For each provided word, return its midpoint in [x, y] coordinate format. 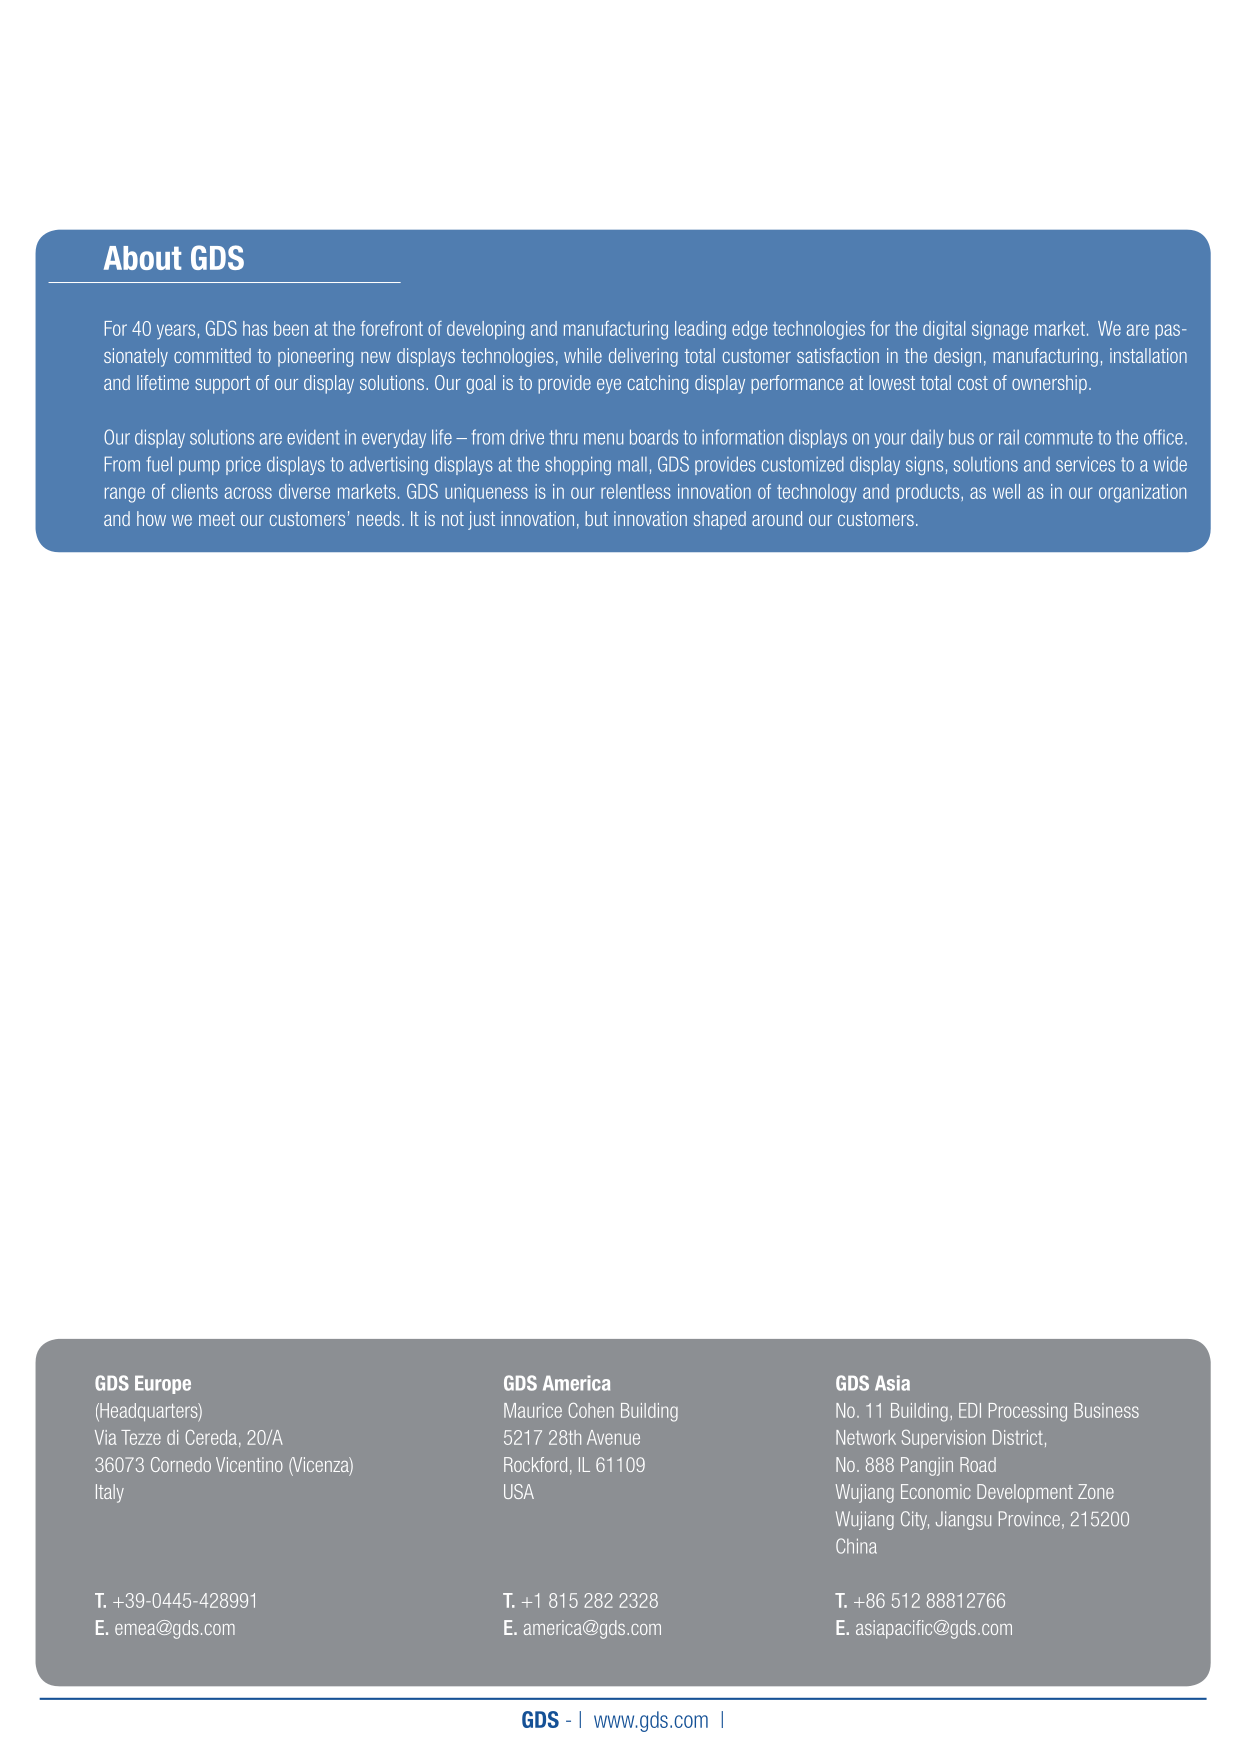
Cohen [591, 1410]
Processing [1028, 1412]
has [255, 328]
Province [1029, 1519]
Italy [110, 1493]
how [151, 518]
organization [1142, 493]
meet [217, 519]
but [596, 518]
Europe [163, 1385]
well [1006, 491]
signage [1000, 330]
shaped [720, 520]
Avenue [613, 1437]
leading [700, 330]
